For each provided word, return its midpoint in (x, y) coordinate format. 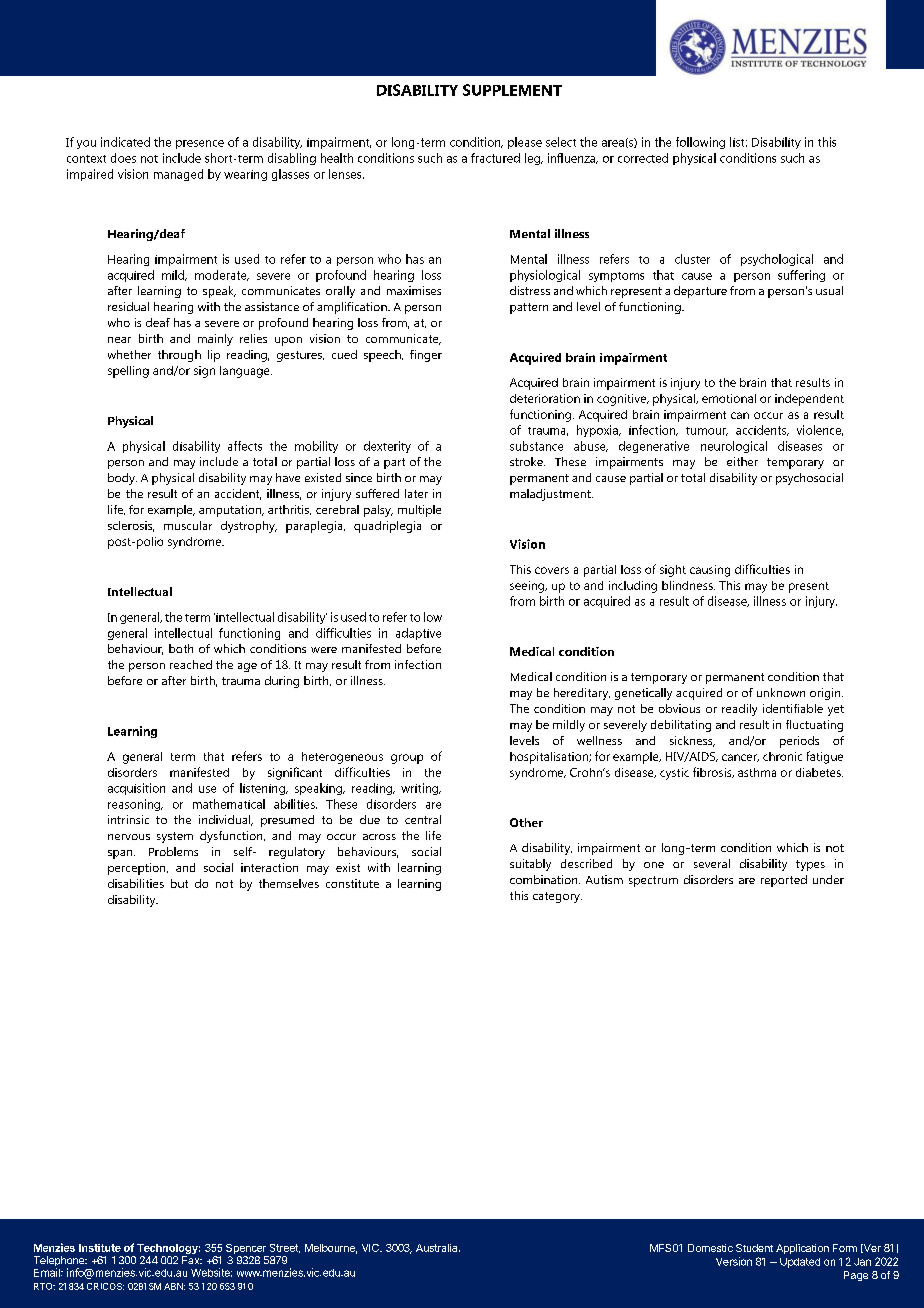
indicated (125, 142)
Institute (100, 1248)
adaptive (418, 634)
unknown (781, 692)
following (700, 143)
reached (191, 664)
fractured (495, 158)
